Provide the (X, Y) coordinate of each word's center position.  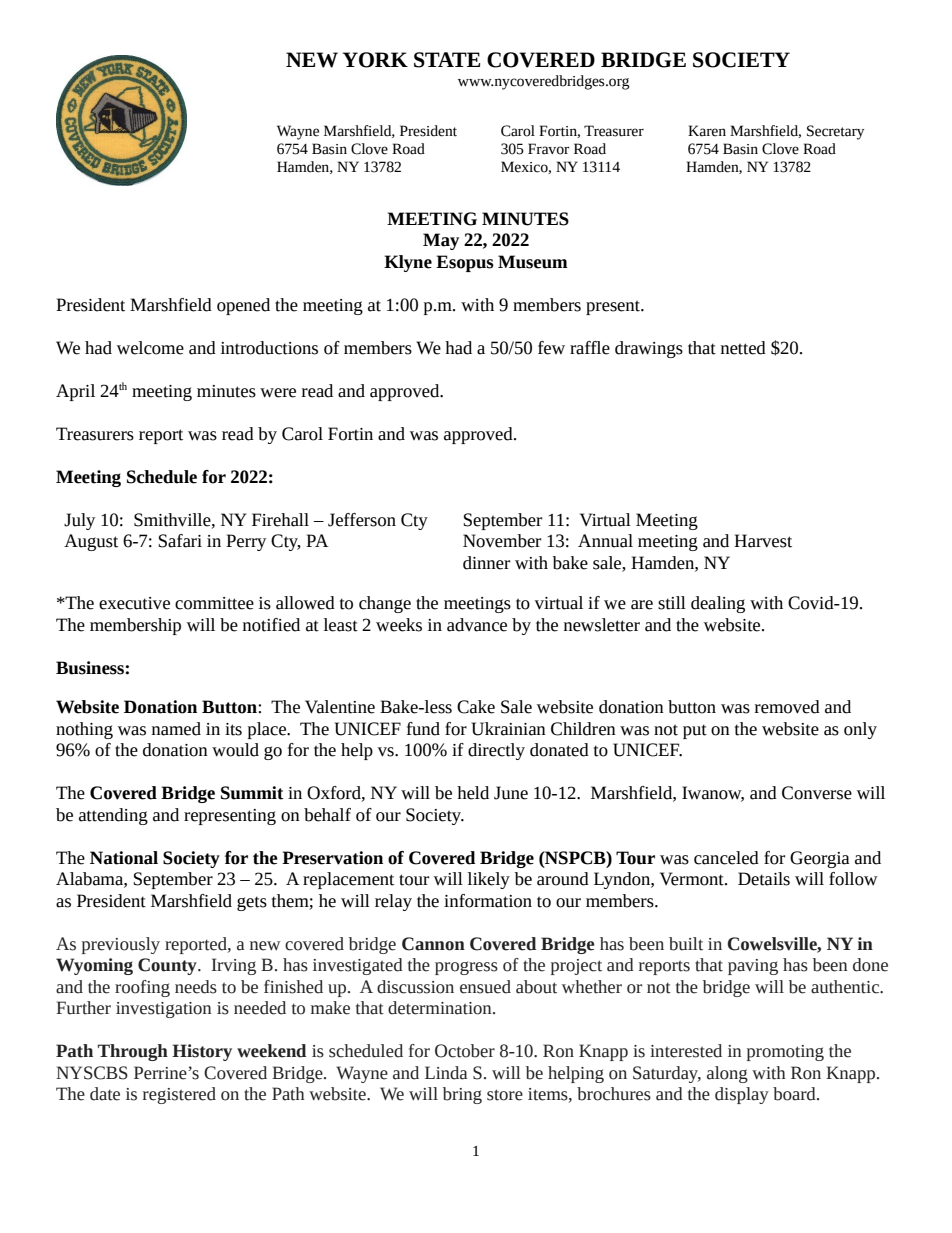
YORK (375, 60)
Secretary (835, 132)
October (465, 1051)
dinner (486, 563)
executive (134, 603)
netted (743, 348)
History (202, 1052)
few (551, 348)
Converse (817, 793)
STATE (447, 60)
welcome (150, 348)
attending (113, 816)
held (473, 793)
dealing (718, 604)
